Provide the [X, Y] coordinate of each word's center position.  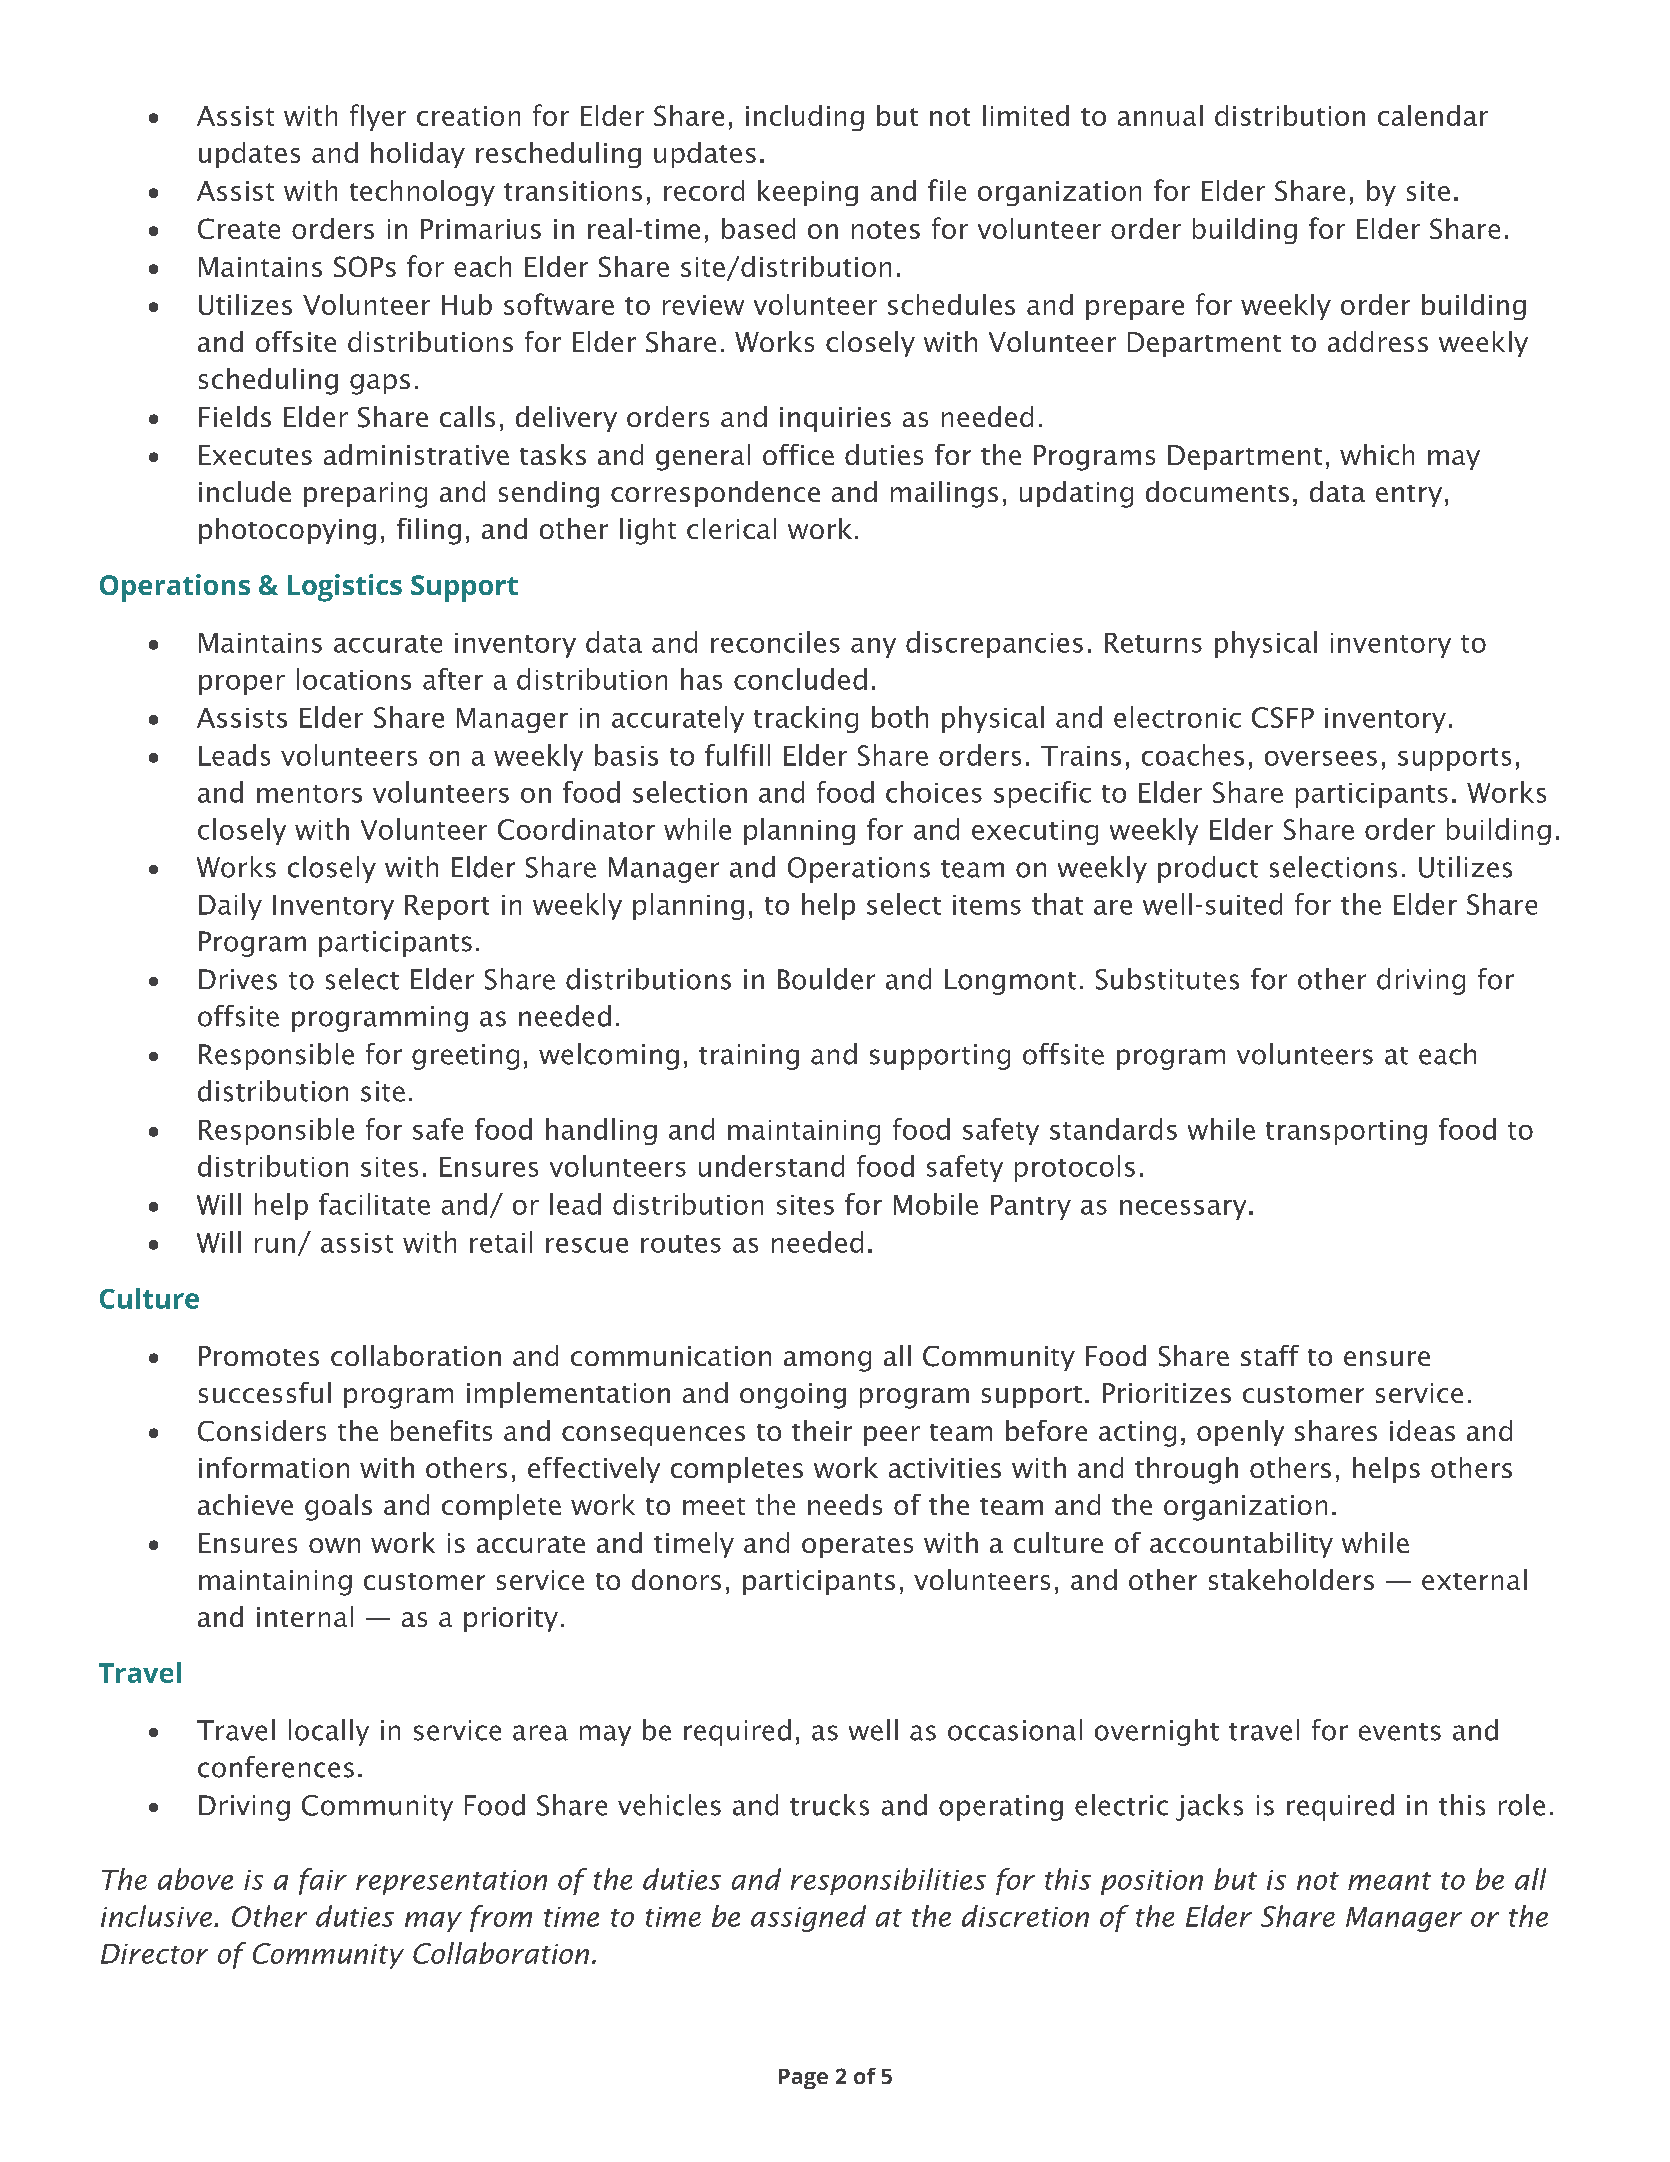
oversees [1321, 758]
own [334, 1545]
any [873, 648]
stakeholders [1291, 1579]
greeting [465, 1057]
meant [1389, 1881]
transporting [1346, 1132]
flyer [378, 117]
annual [1160, 115]
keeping [808, 193]
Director [154, 1954]
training [749, 1057]
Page [803, 2079]
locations [354, 679]
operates [857, 1547]
